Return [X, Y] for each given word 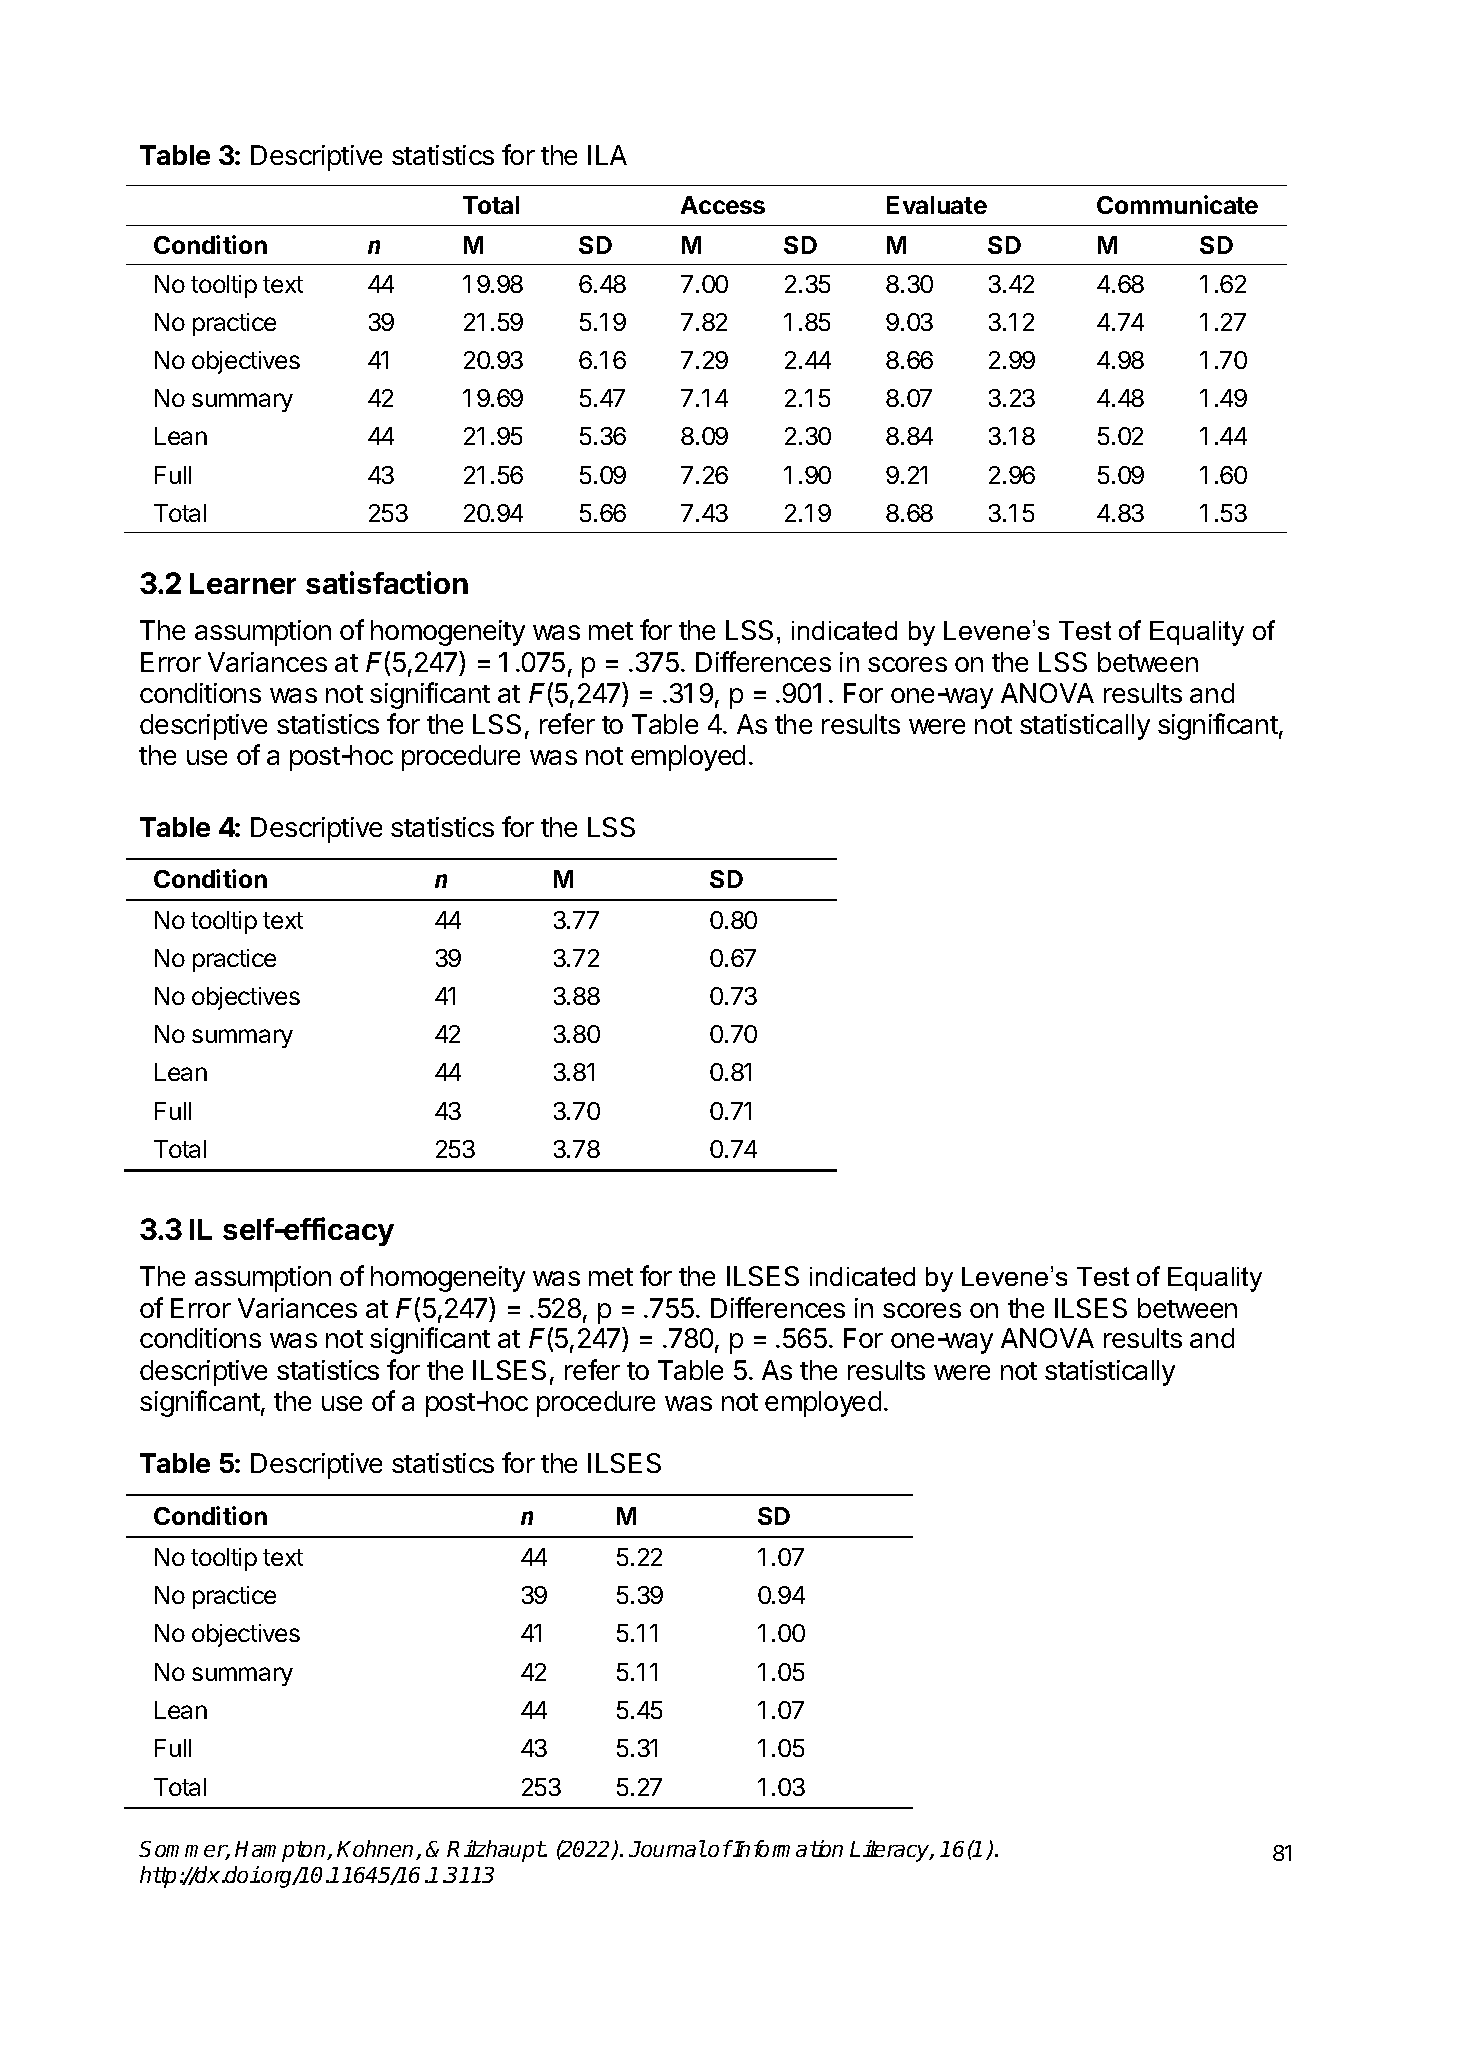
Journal [667, 1848]
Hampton [281, 1851]
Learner [243, 583]
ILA [607, 155]
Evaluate [937, 205]
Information [787, 1848]
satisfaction [387, 582]
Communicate [1177, 204]
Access [723, 205]
